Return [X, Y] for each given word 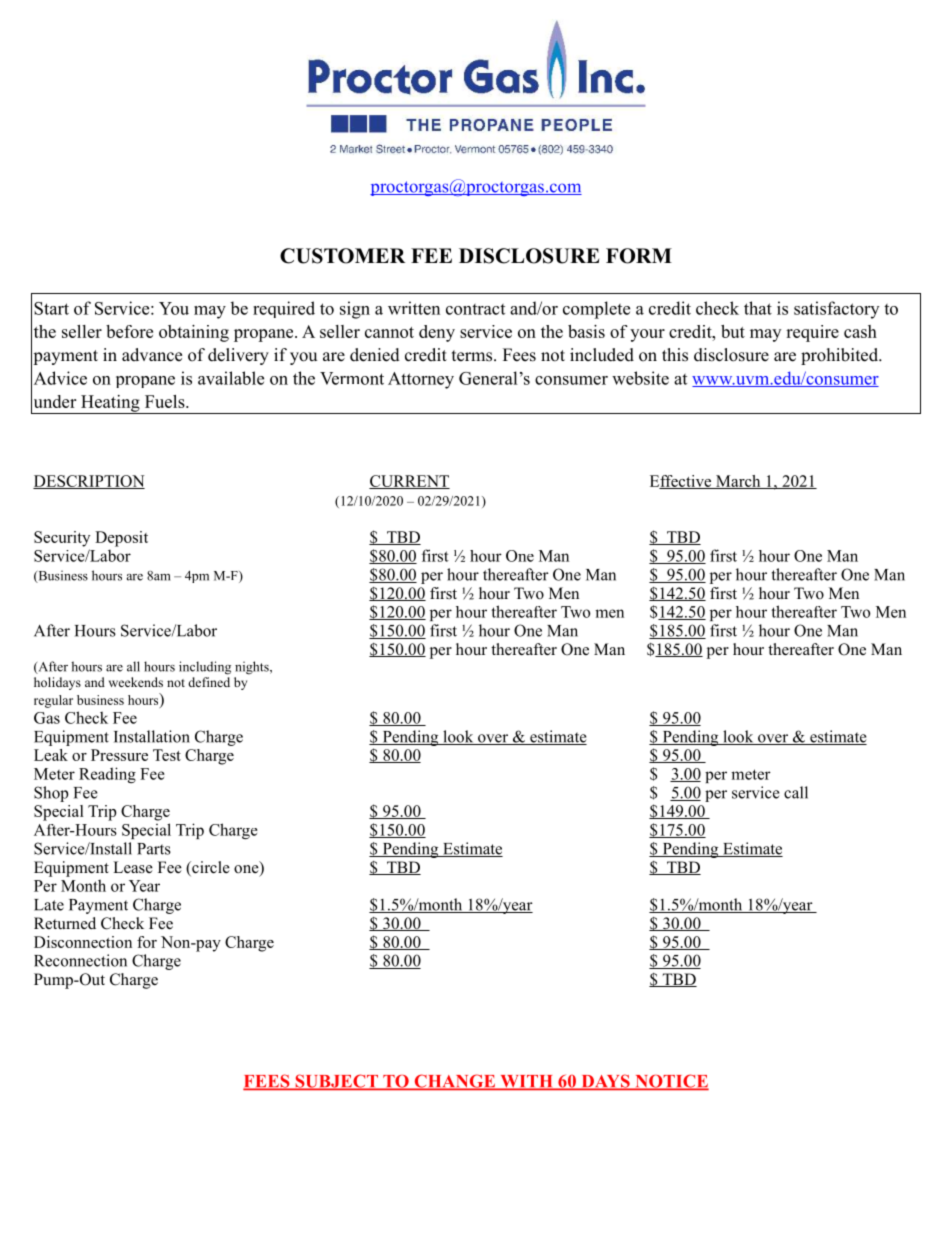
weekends [136, 682]
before [129, 331]
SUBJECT [337, 1082]
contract [475, 309]
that [758, 308]
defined [209, 682]
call [796, 792]
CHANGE [455, 1082]
